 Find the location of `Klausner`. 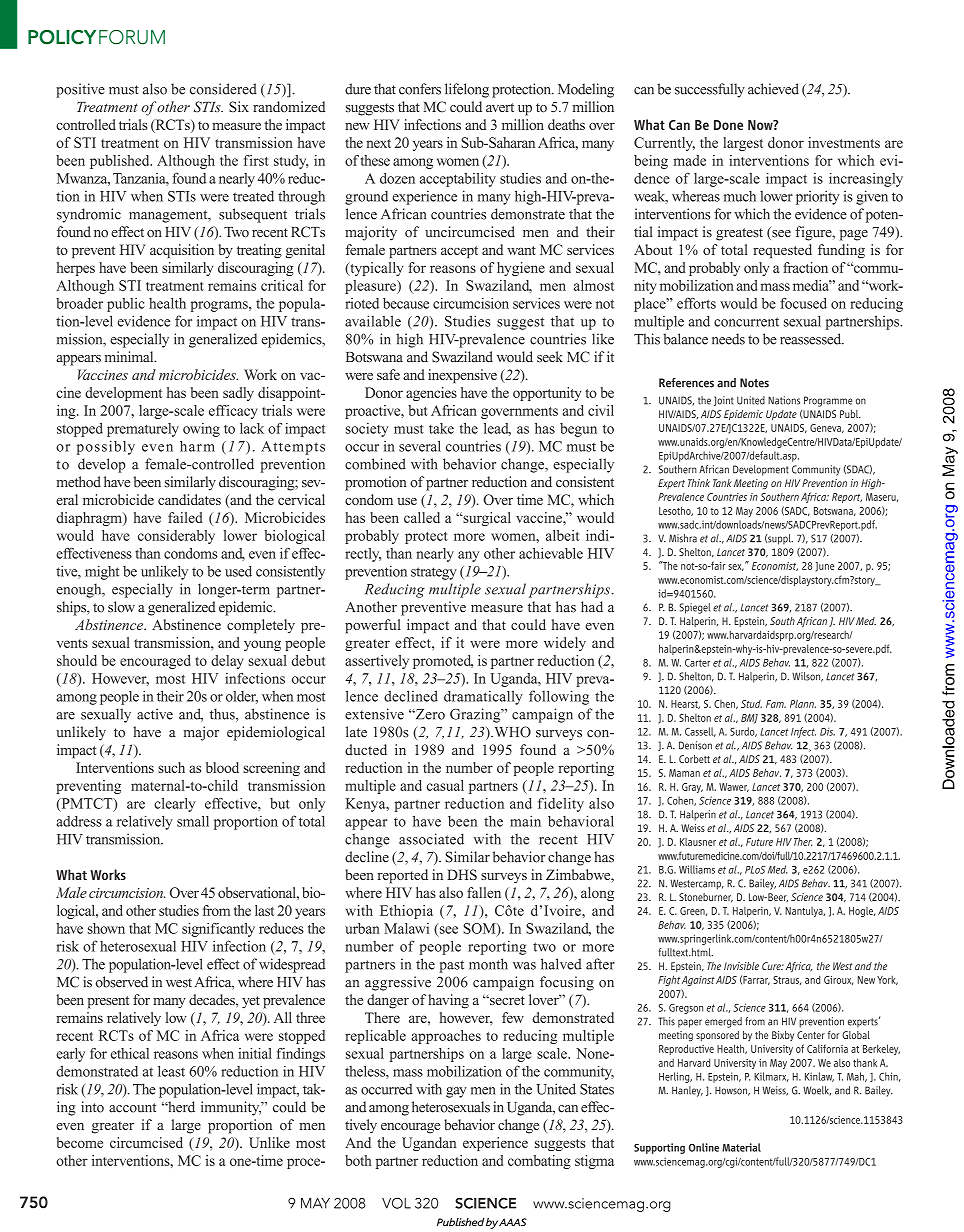

Klausner is located at coordinates (698, 842).
